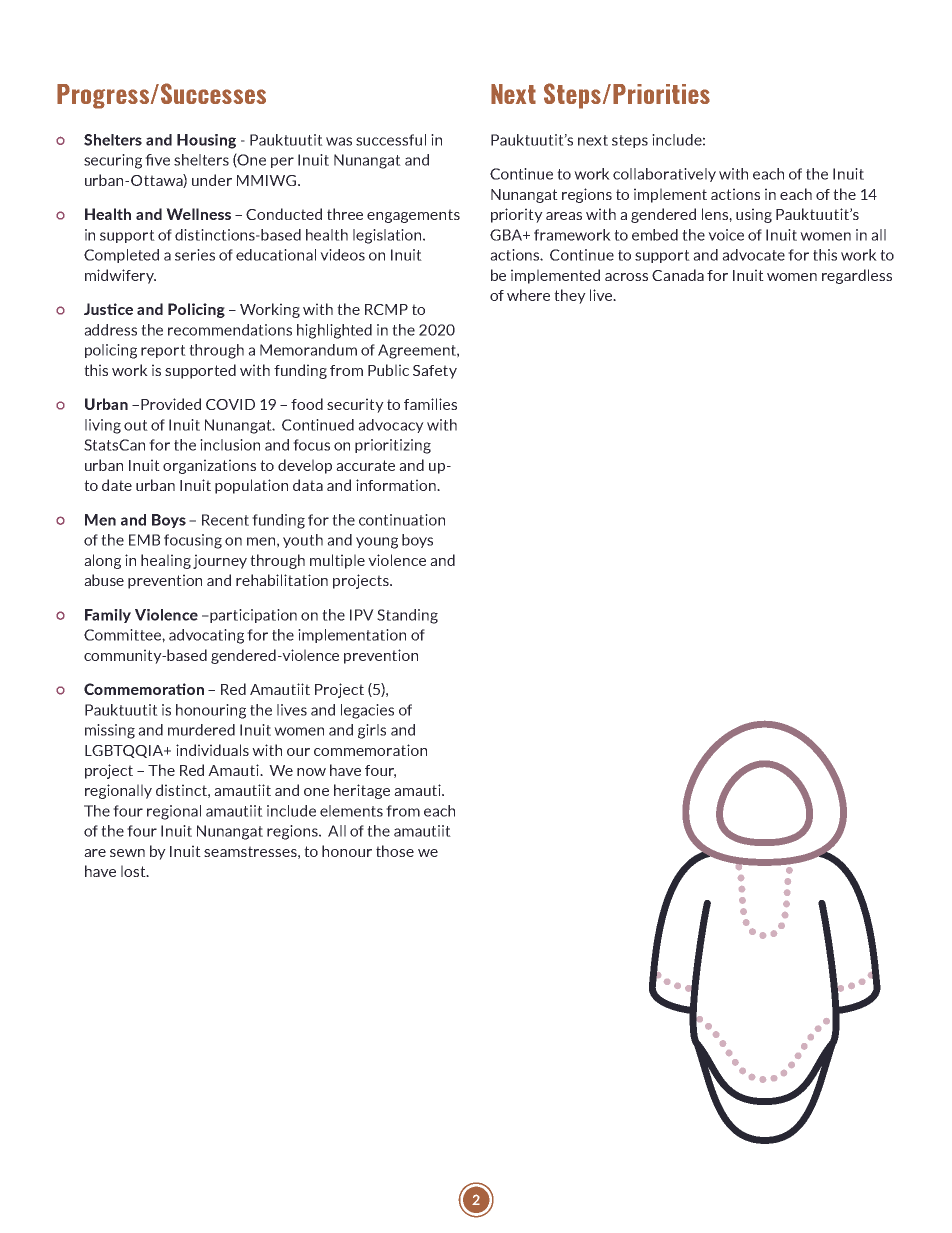 The height and width of the page is (1233, 952). Describe the element at coordinates (664, 175) in the page. I see `collaboratively` at that location.
